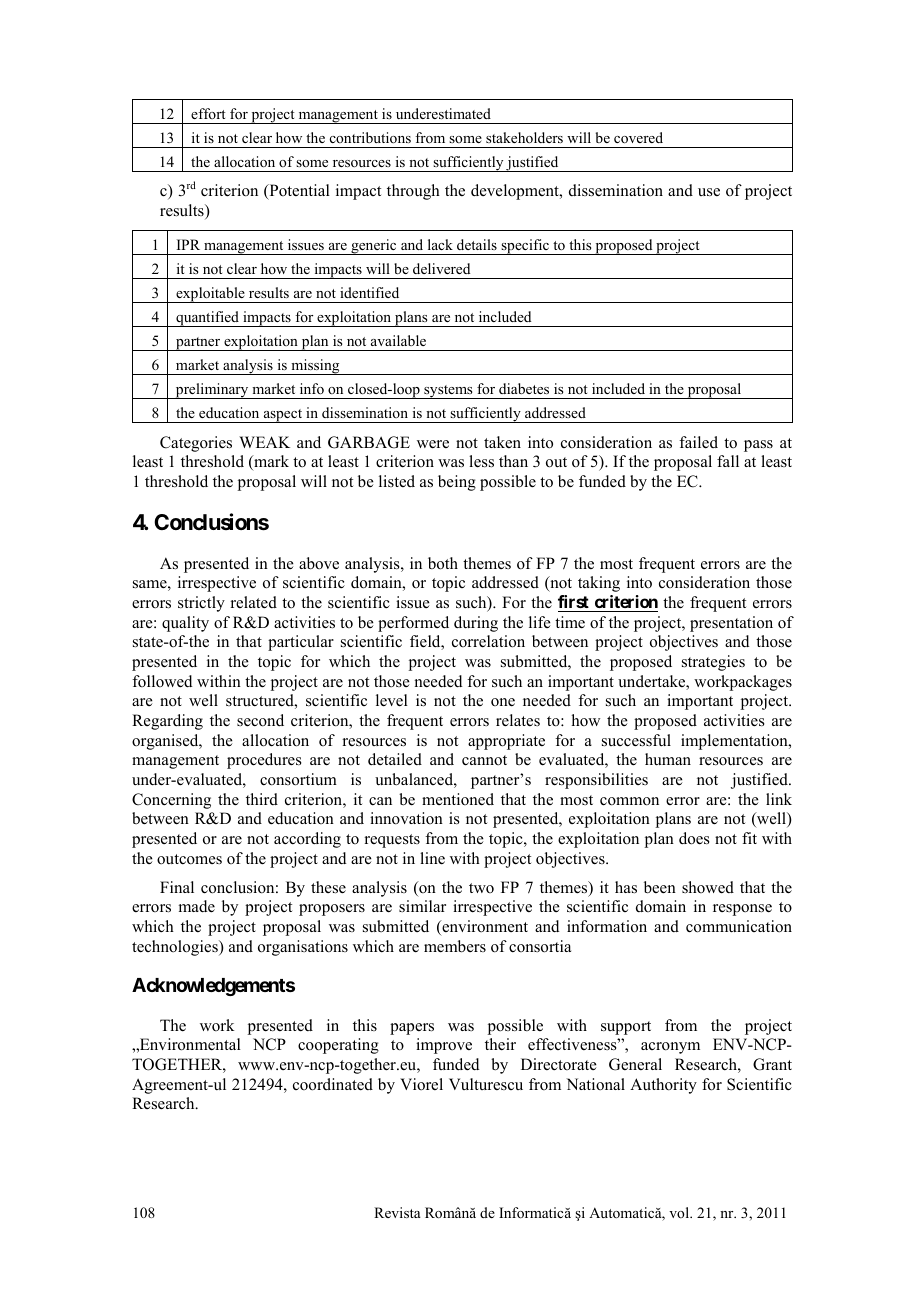 This screenshot has width=924, height=1308. What do you see at coordinates (524, 137) in the screenshot?
I see `stakeholders` at bounding box center [524, 137].
